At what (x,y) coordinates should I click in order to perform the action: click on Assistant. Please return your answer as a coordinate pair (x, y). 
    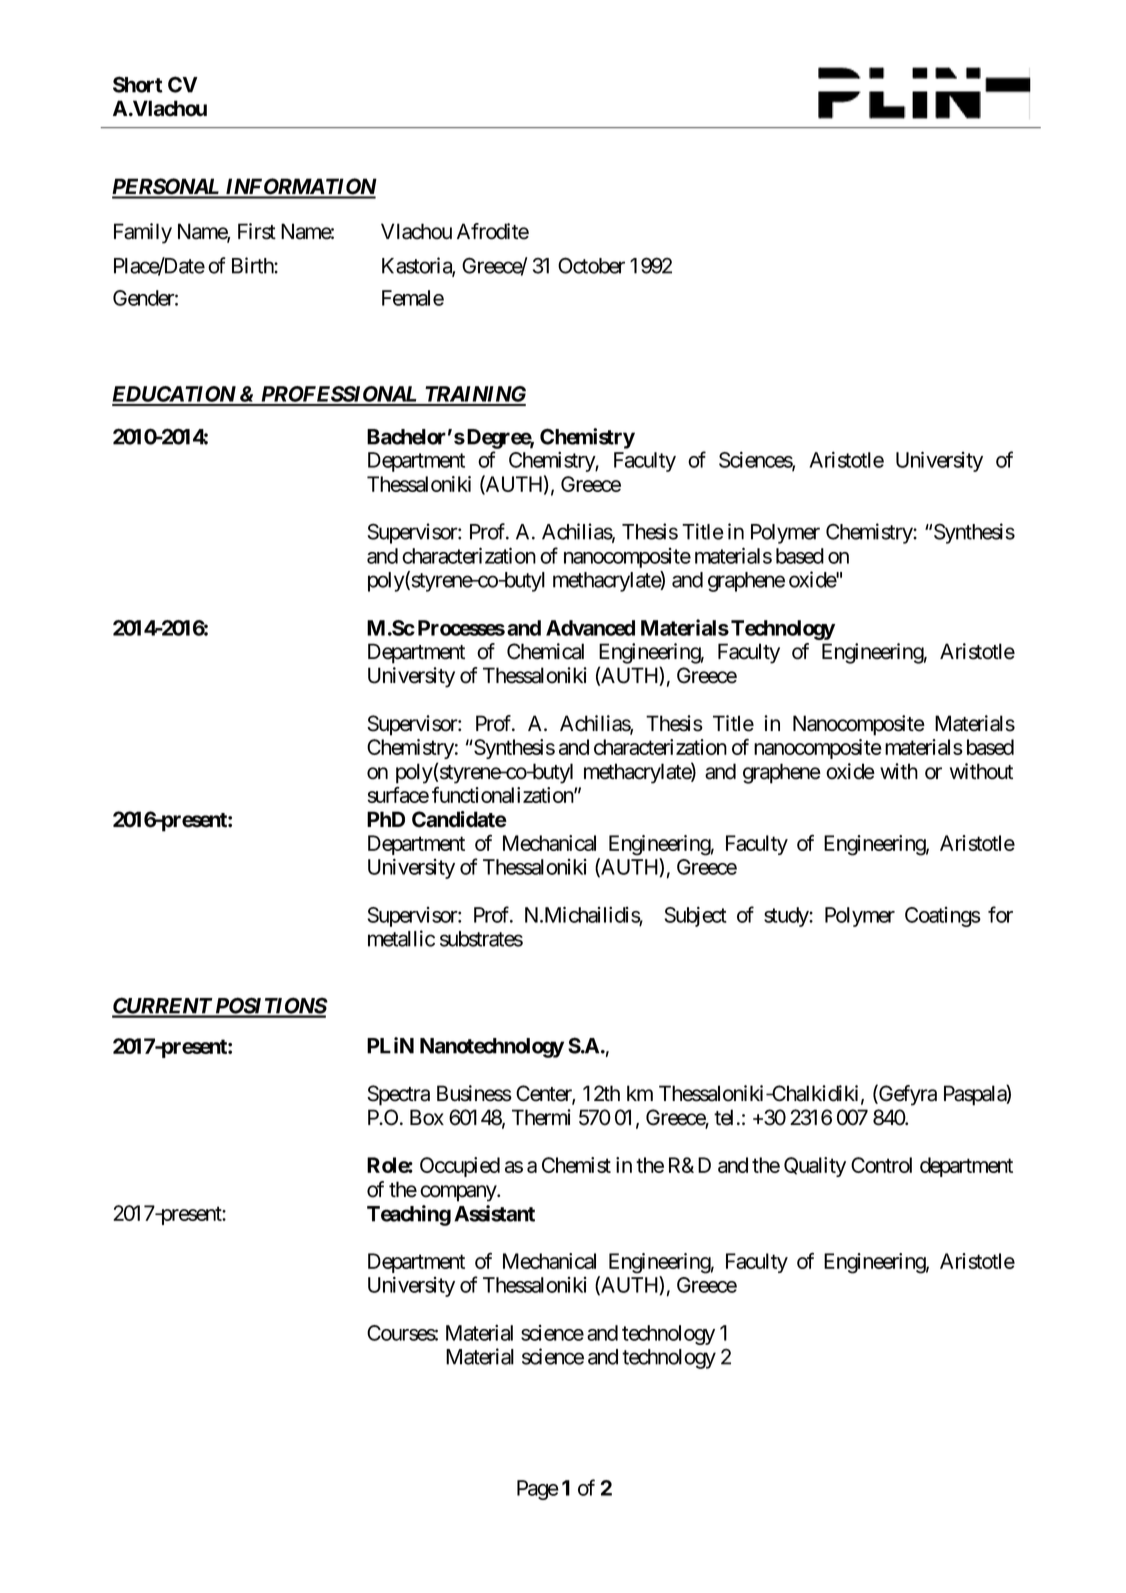
    Looking at the image, I should click on (494, 1213).
